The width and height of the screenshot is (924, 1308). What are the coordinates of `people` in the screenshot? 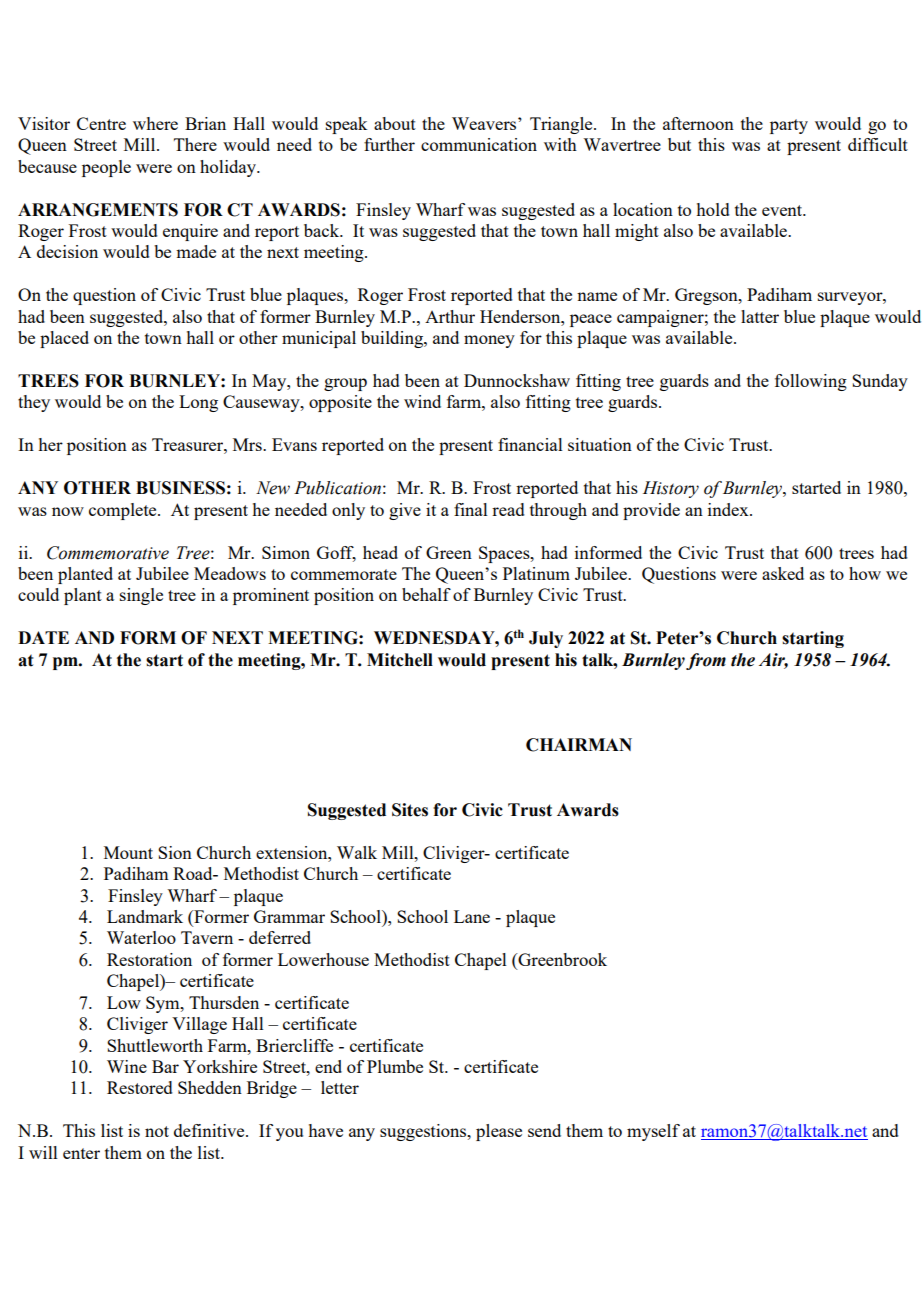 It's located at (106, 168).
